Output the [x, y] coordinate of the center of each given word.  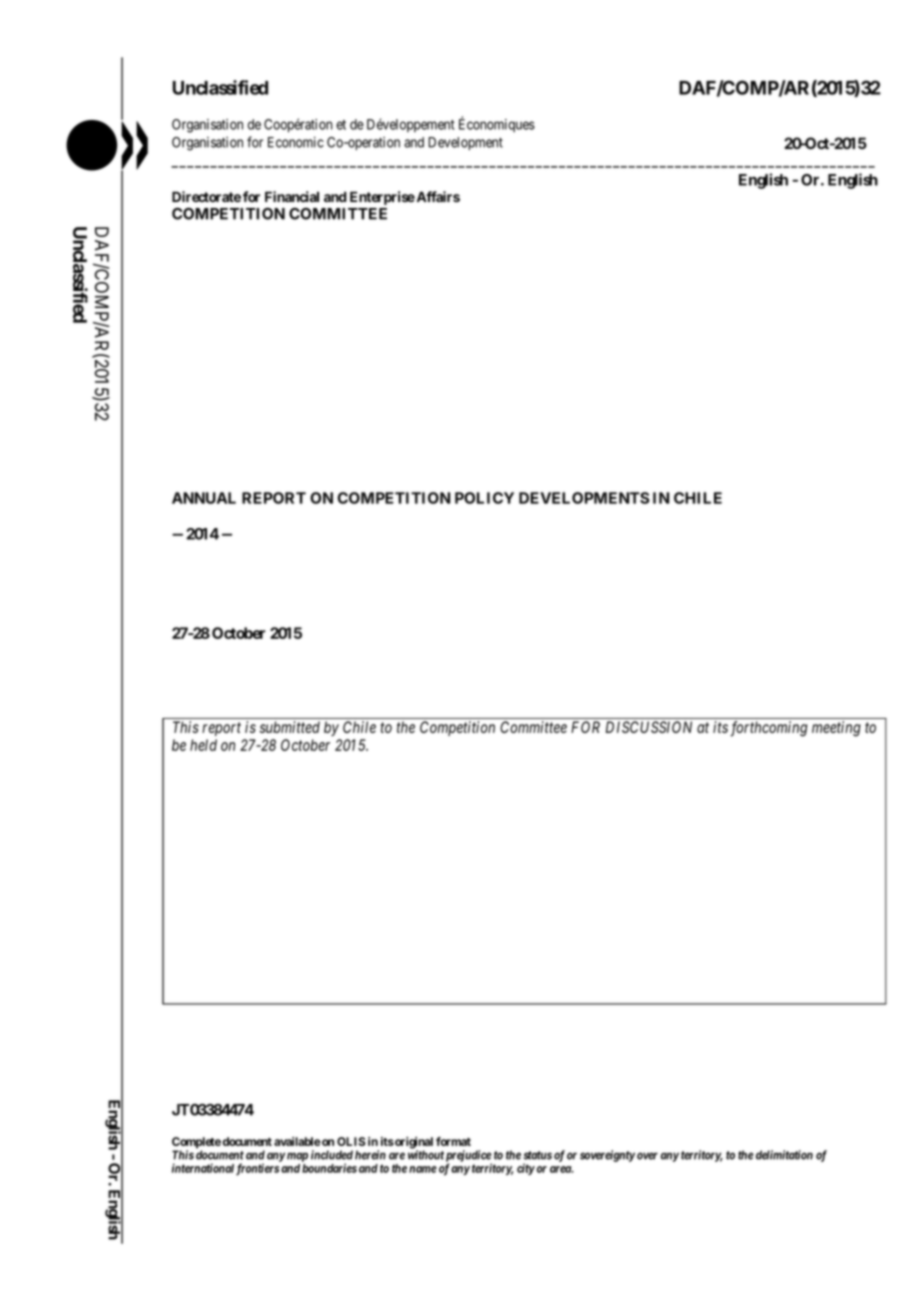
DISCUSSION [649, 727]
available [297, 1141]
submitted [290, 727]
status [538, 1155]
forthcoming [769, 729]
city [526, 1169]
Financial [292, 196]
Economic [296, 142]
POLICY [484, 498]
